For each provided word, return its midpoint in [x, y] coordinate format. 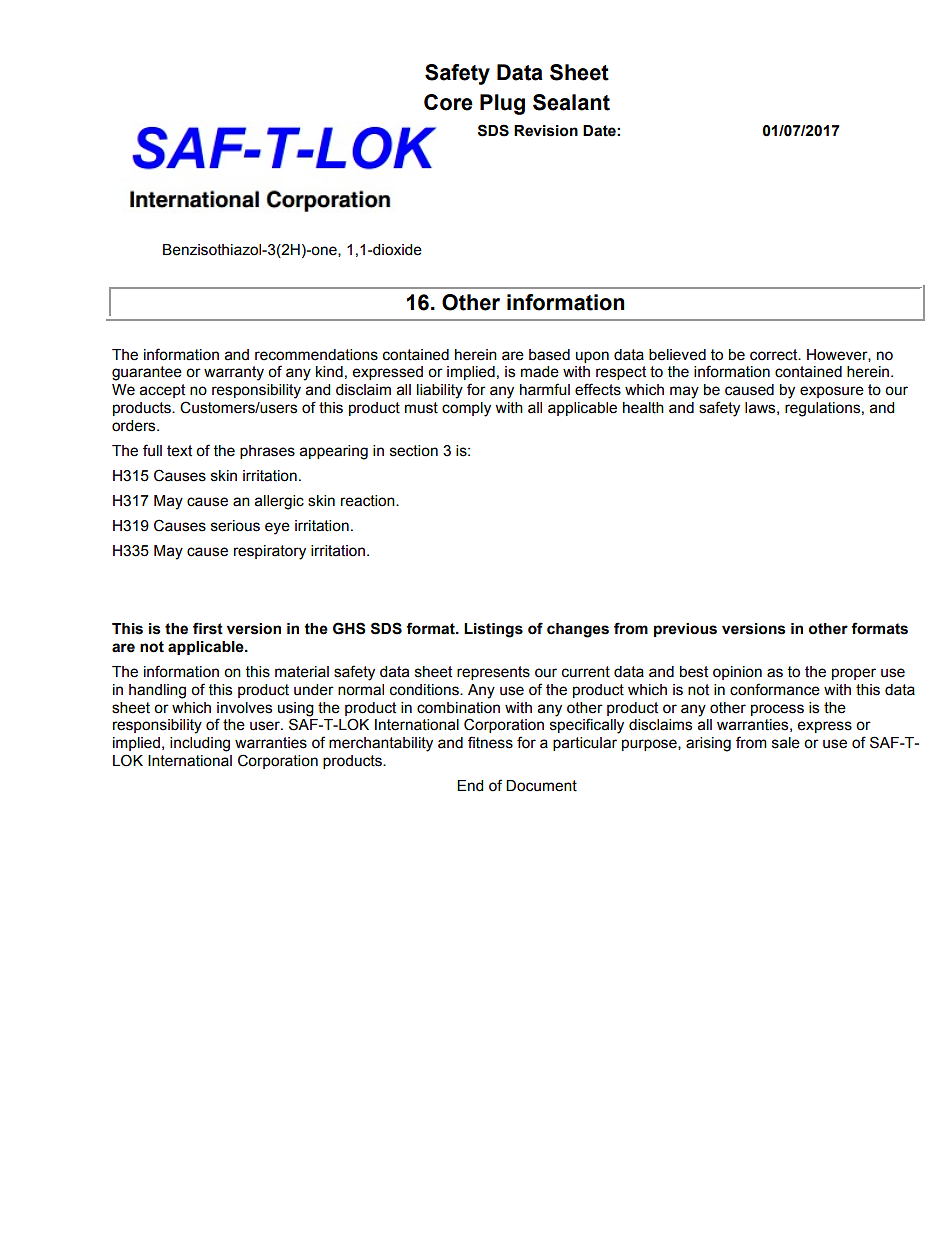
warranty [234, 373]
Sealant [571, 102]
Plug [502, 104]
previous [685, 630]
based [549, 355]
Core [448, 102]
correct [775, 355]
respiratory [270, 552]
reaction [369, 501]
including [200, 744]
